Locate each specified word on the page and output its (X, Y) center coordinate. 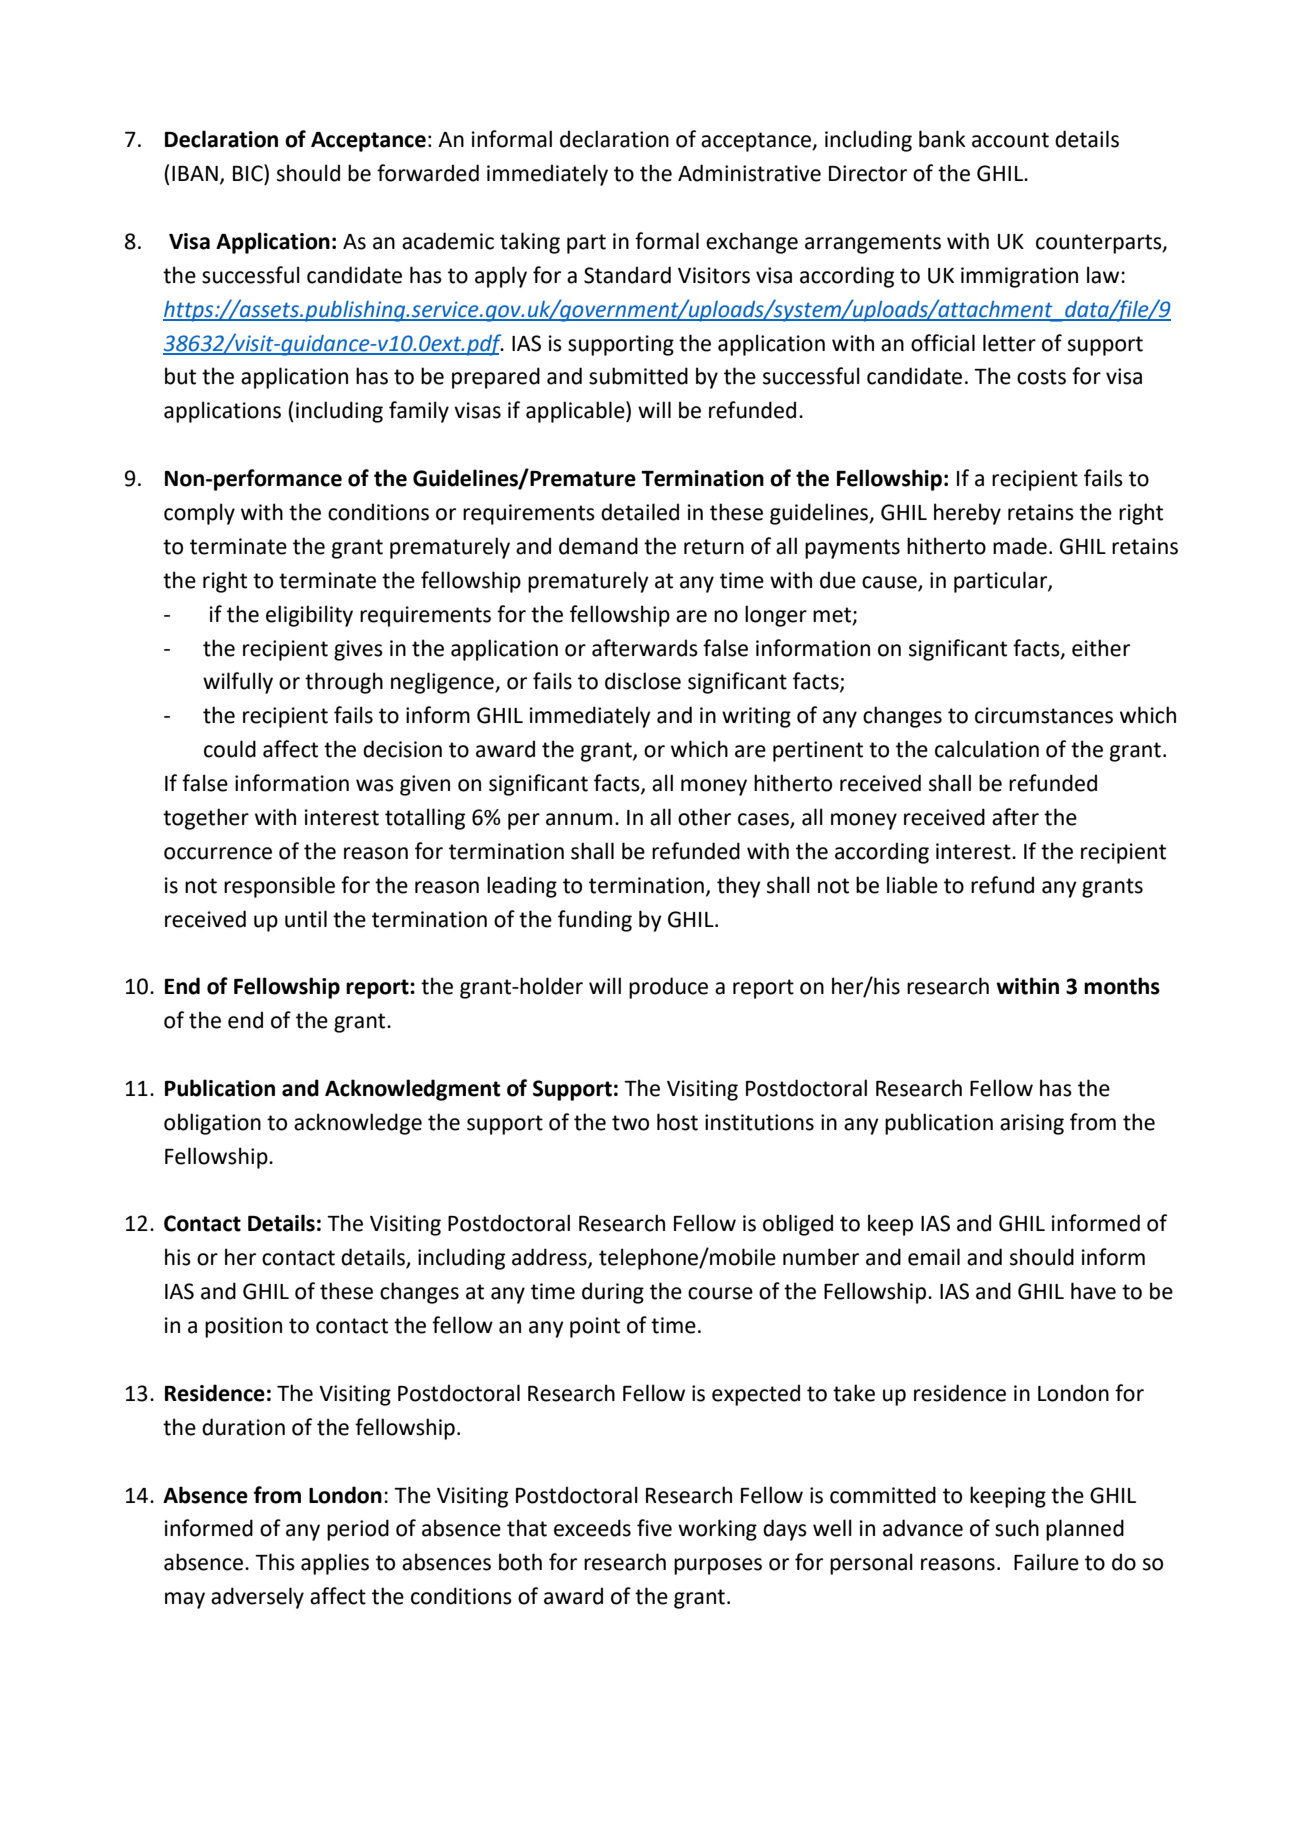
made (1020, 546)
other (704, 817)
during (613, 1293)
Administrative (749, 173)
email (934, 1257)
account (1010, 140)
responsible (279, 887)
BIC (249, 173)
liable (912, 885)
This (275, 1562)
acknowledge (358, 1124)
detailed (640, 512)
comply (199, 514)
